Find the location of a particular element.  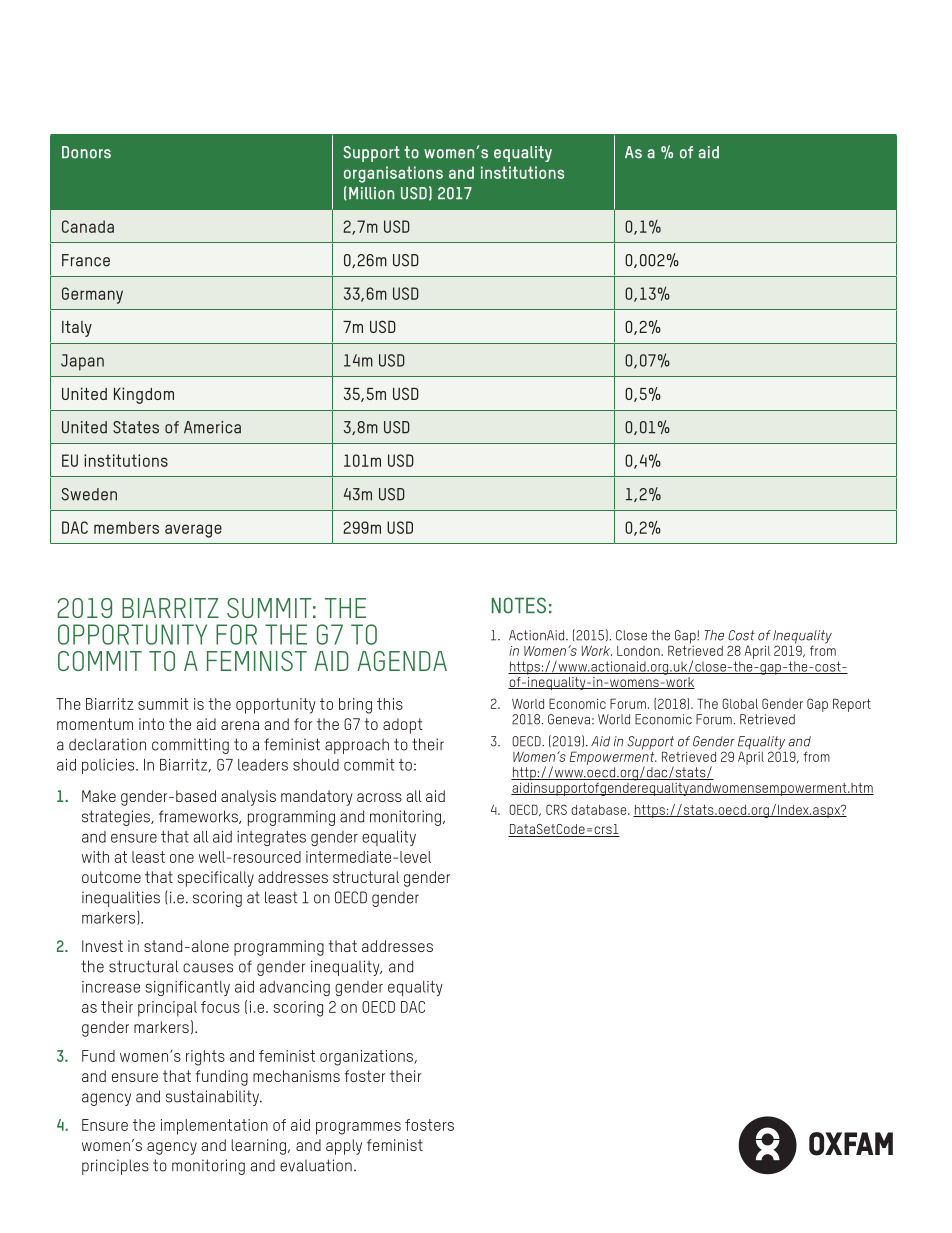

Million is located at coordinates (371, 193).
